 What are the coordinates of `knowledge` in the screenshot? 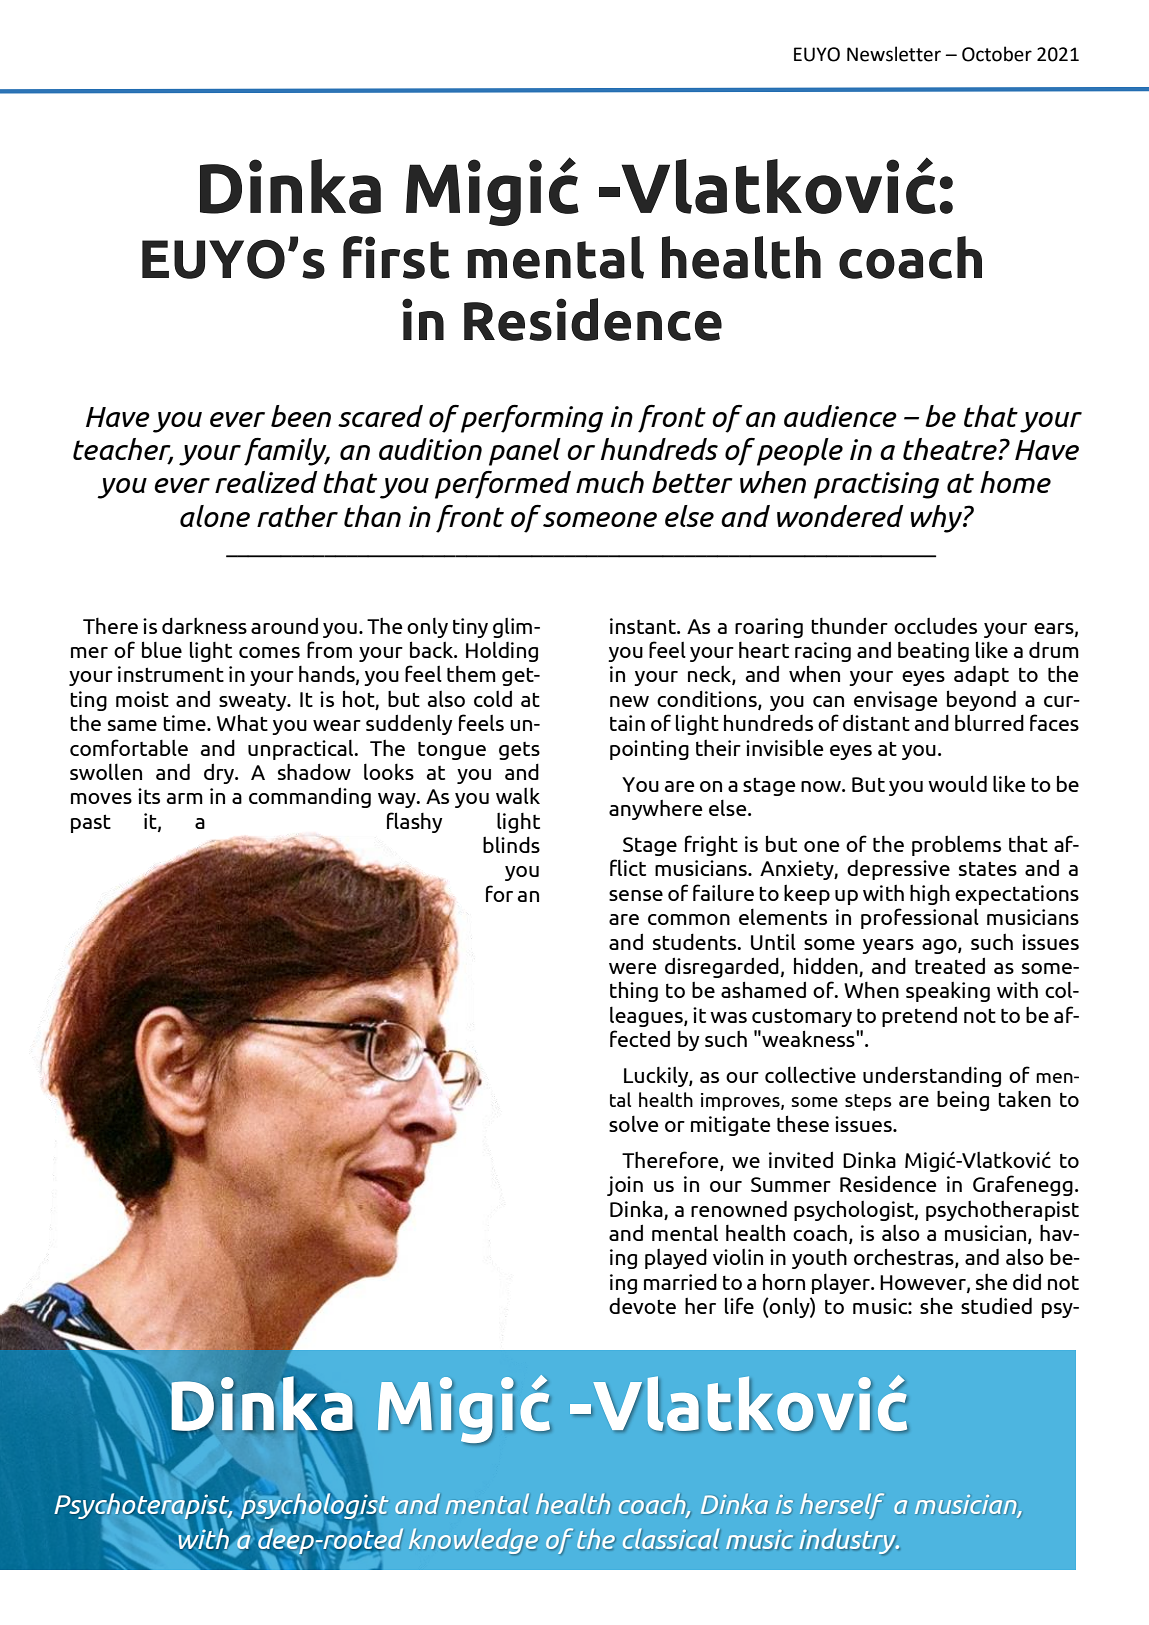 It's located at (473, 1541).
